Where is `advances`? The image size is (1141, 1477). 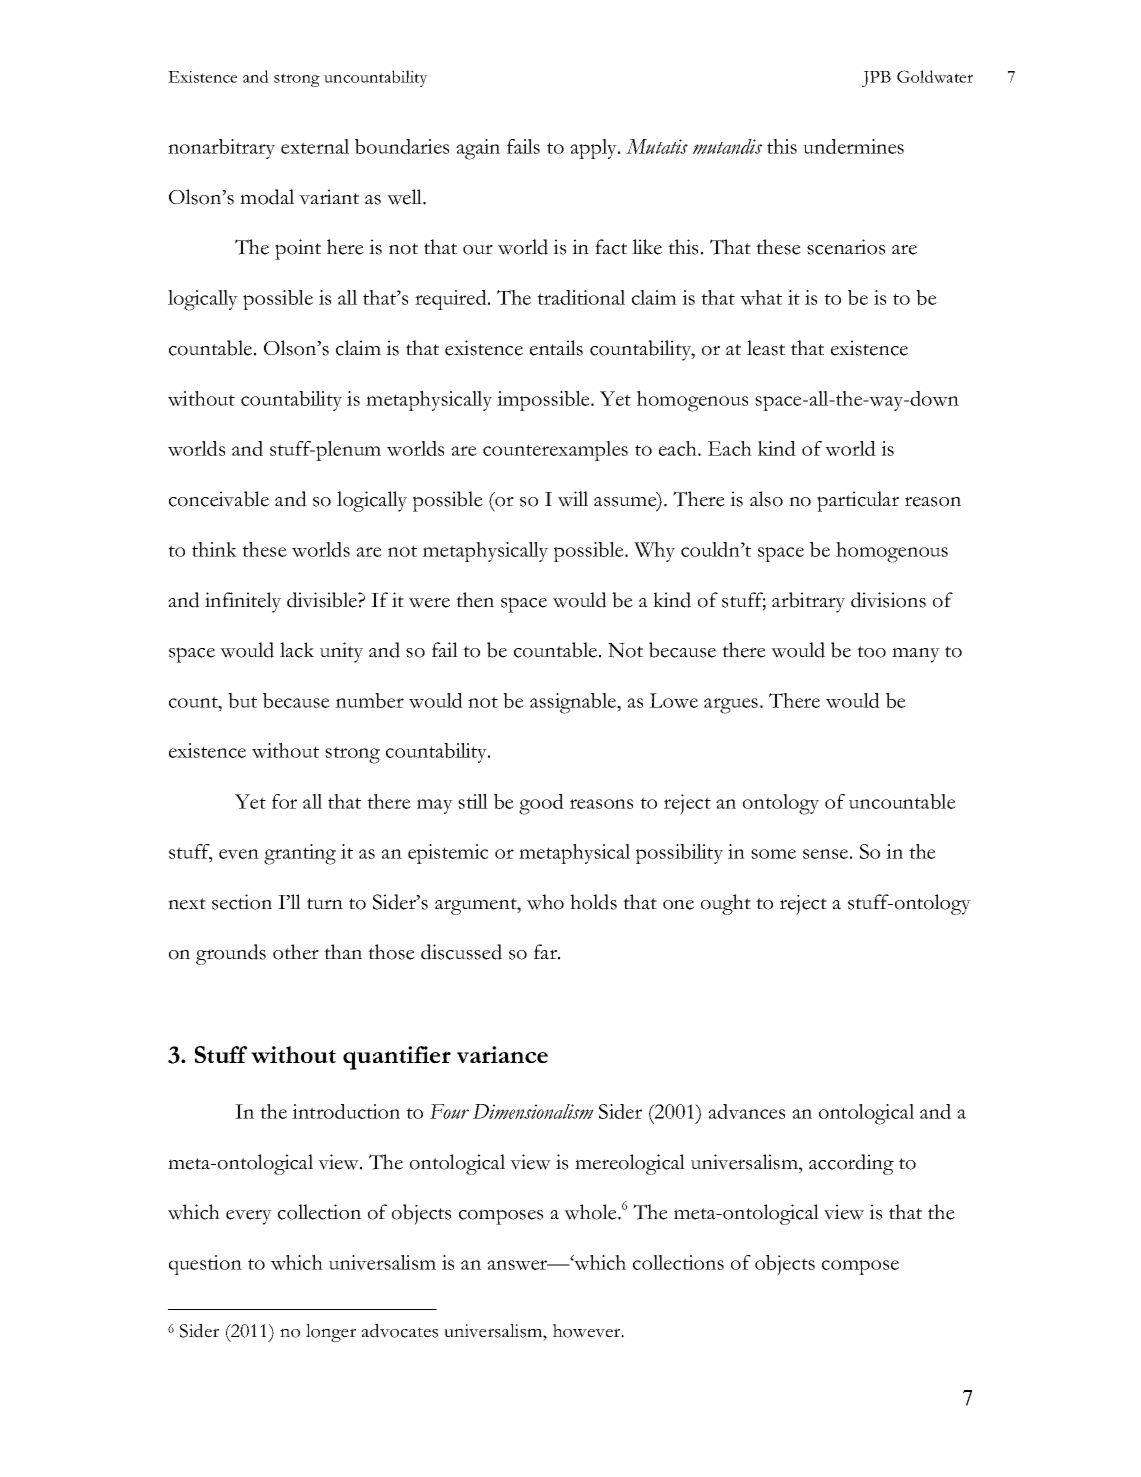 advances is located at coordinates (746, 1111).
